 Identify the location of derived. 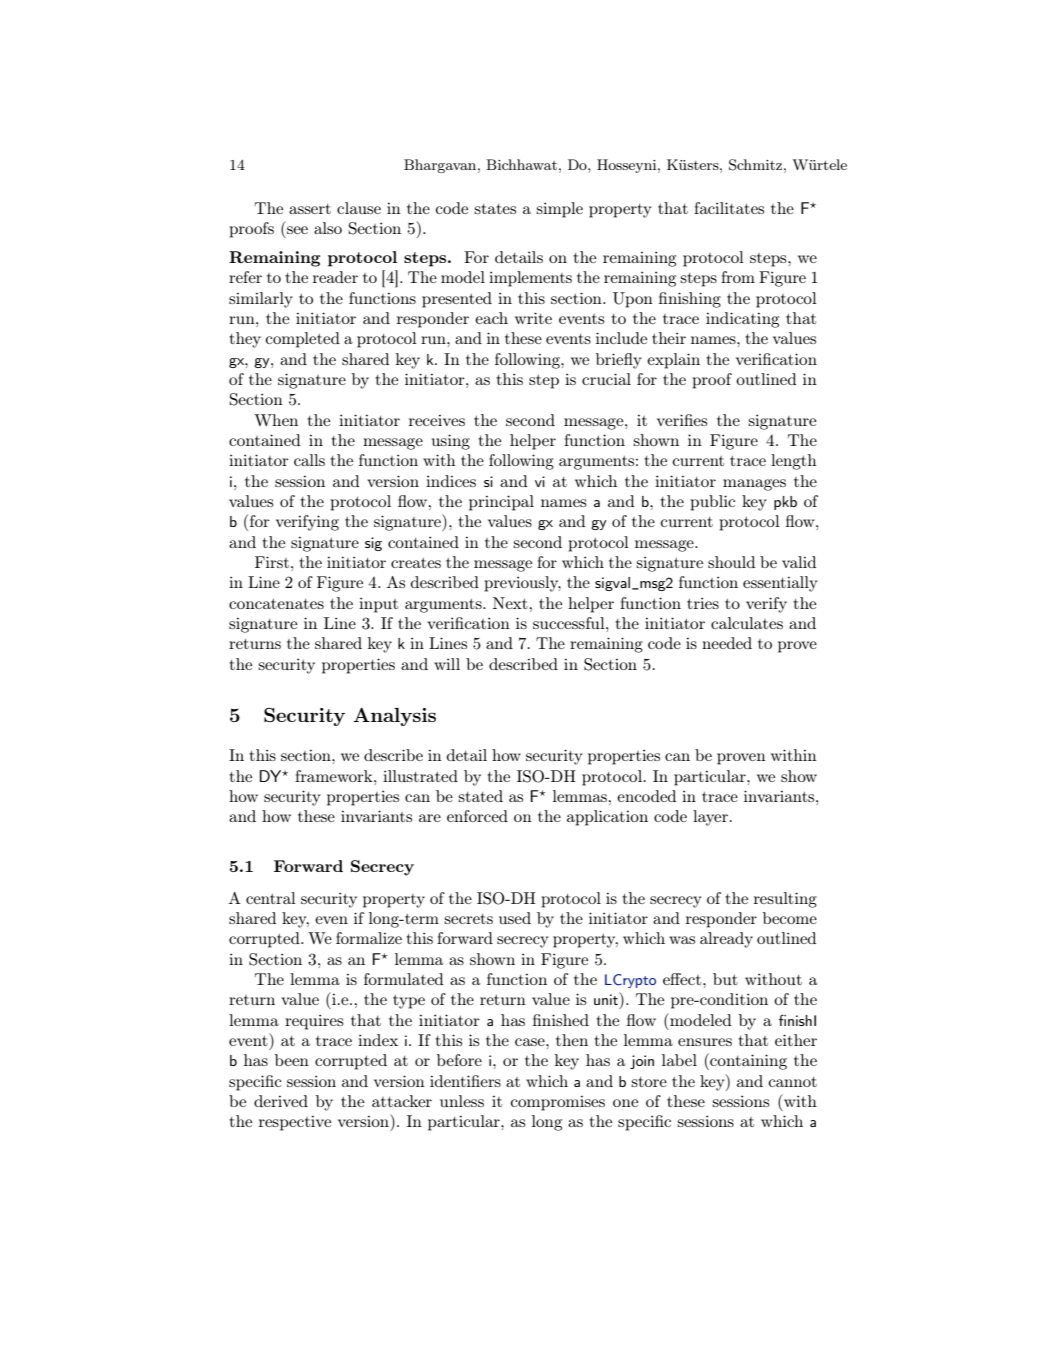
(281, 1101).
